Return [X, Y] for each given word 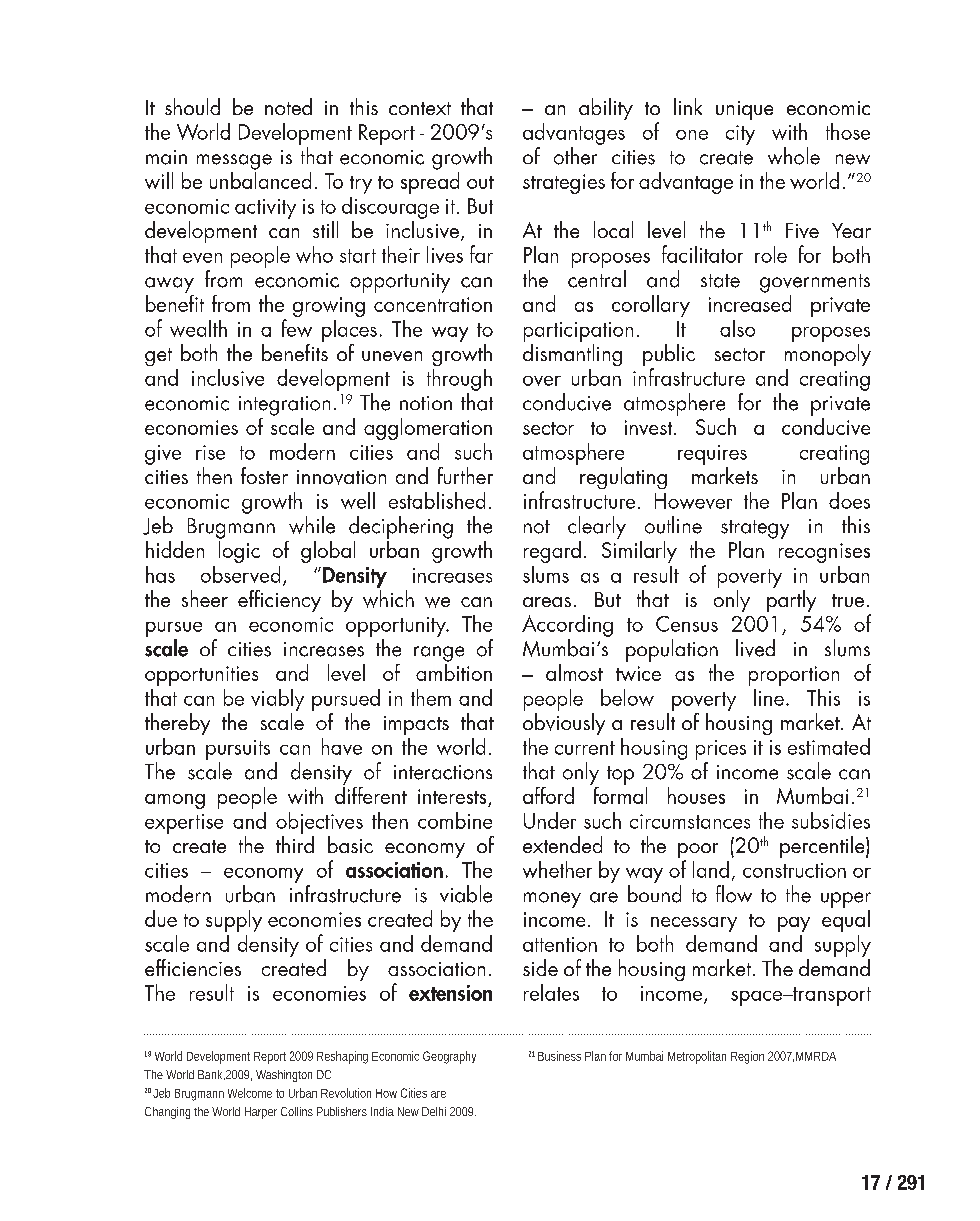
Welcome [250, 1093]
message [234, 162]
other [575, 156]
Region [747, 1057]
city [740, 135]
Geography [449, 1057]
